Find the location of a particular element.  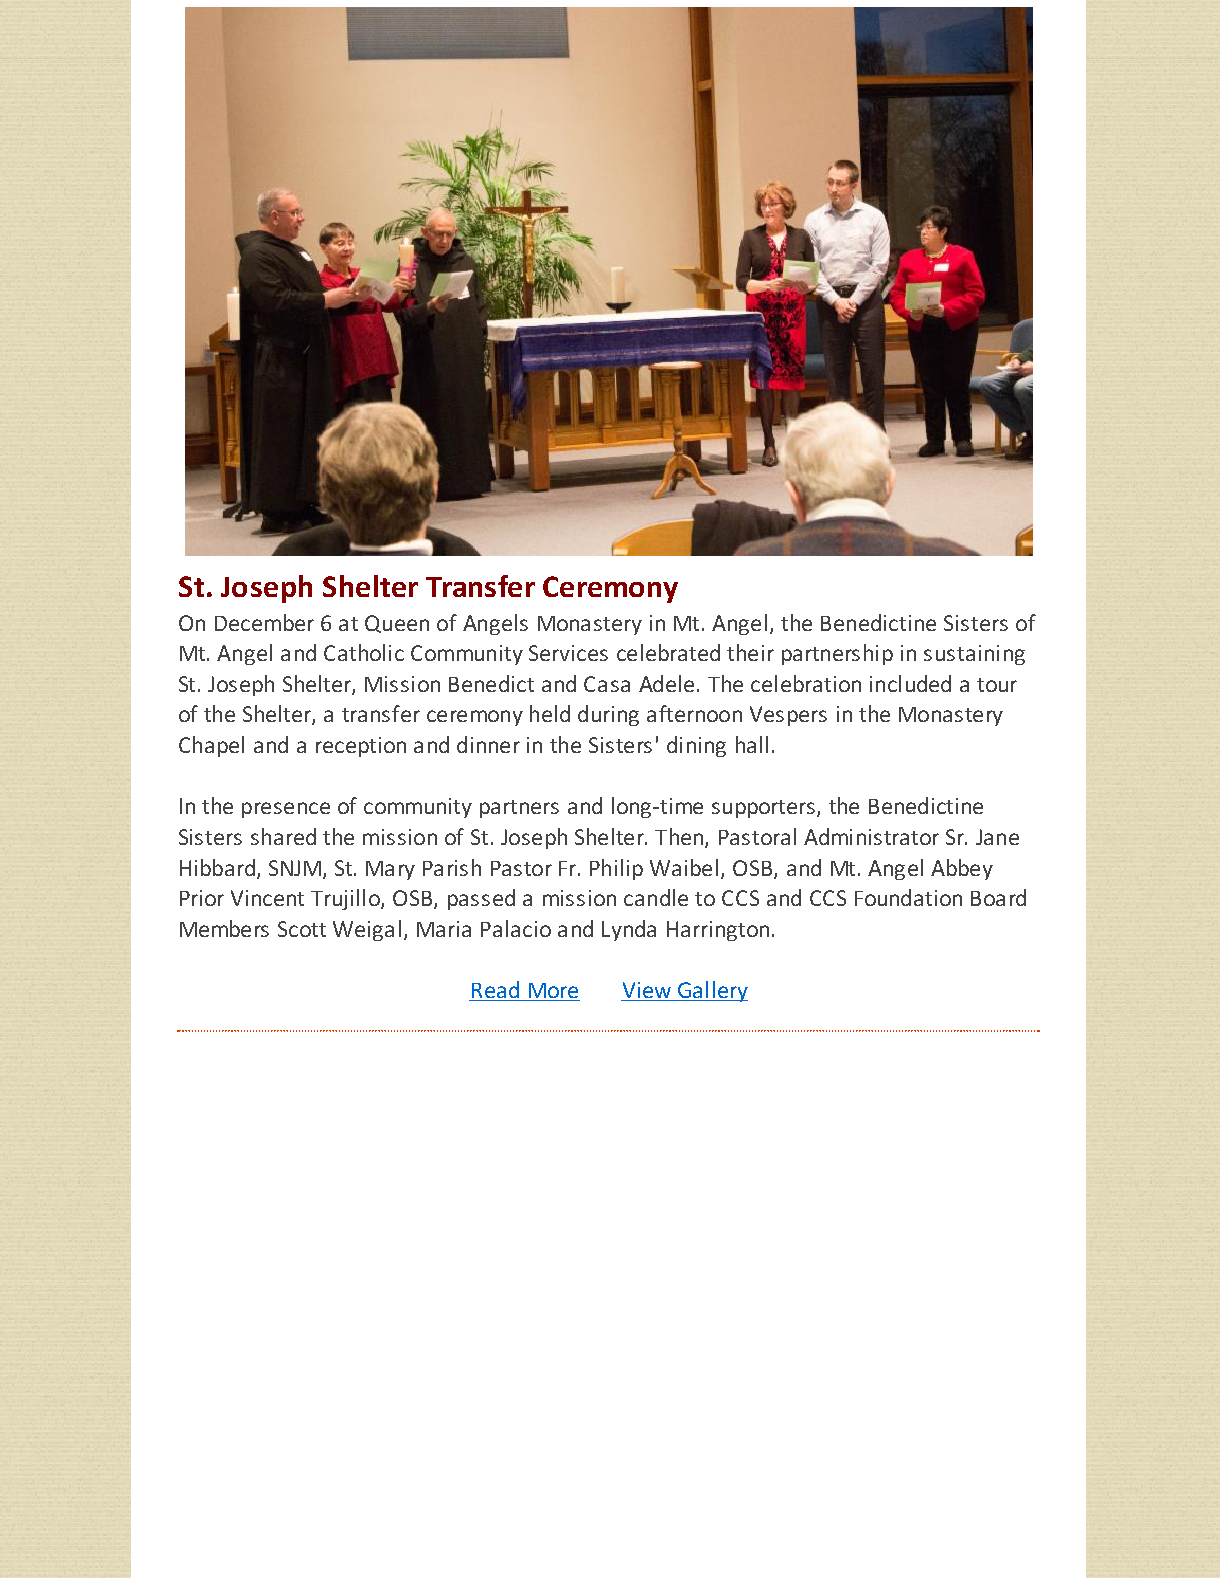

Services is located at coordinates (568, 653).
